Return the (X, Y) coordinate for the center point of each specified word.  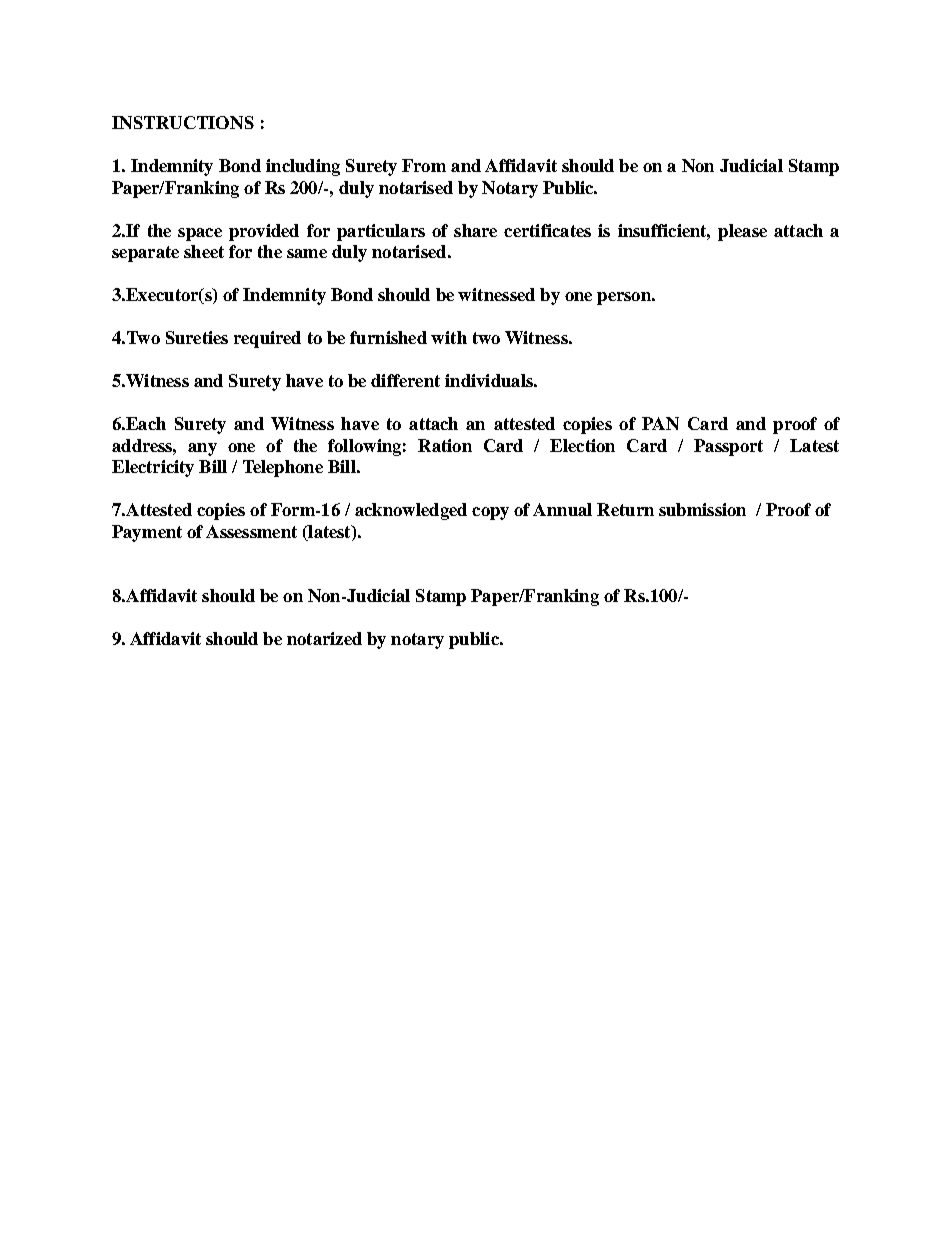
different (405, 380)
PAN (660, 423)
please (742, 232)
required (267, 339)
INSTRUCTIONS (183, 122)
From (424, 165)
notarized (324, 638)
